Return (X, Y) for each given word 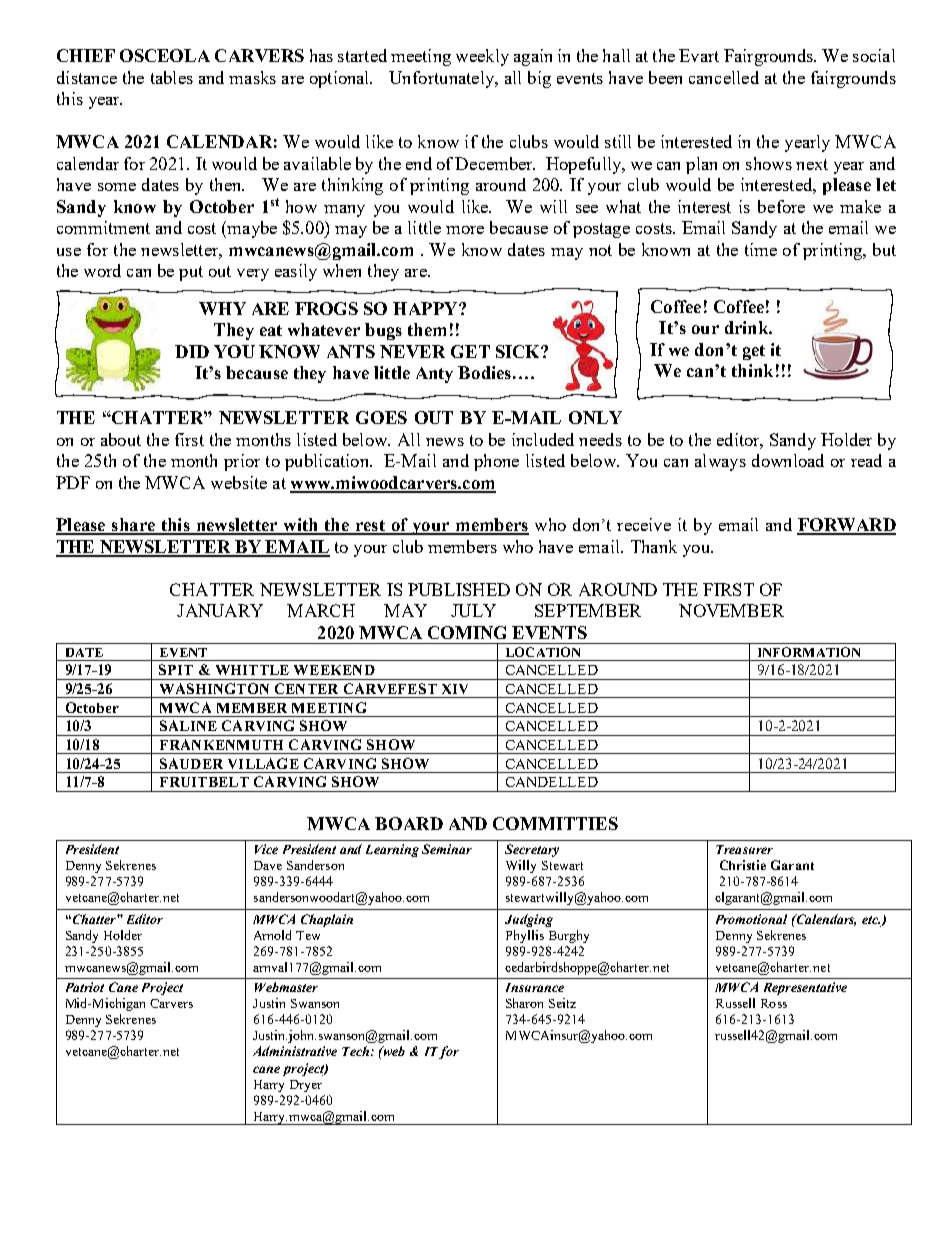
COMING (467, 632)
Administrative (295, 1051)
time (761, 249)
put (191, 273)
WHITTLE (252, 670)
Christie (743, 865)
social (874, 55)
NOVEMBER (731, 610)
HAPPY (426, 308)
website (239, 482)
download (788, 460)
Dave (268, 865)
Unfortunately (442, 79)
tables (172, 77)
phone (496, 462)
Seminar (447, 849)
